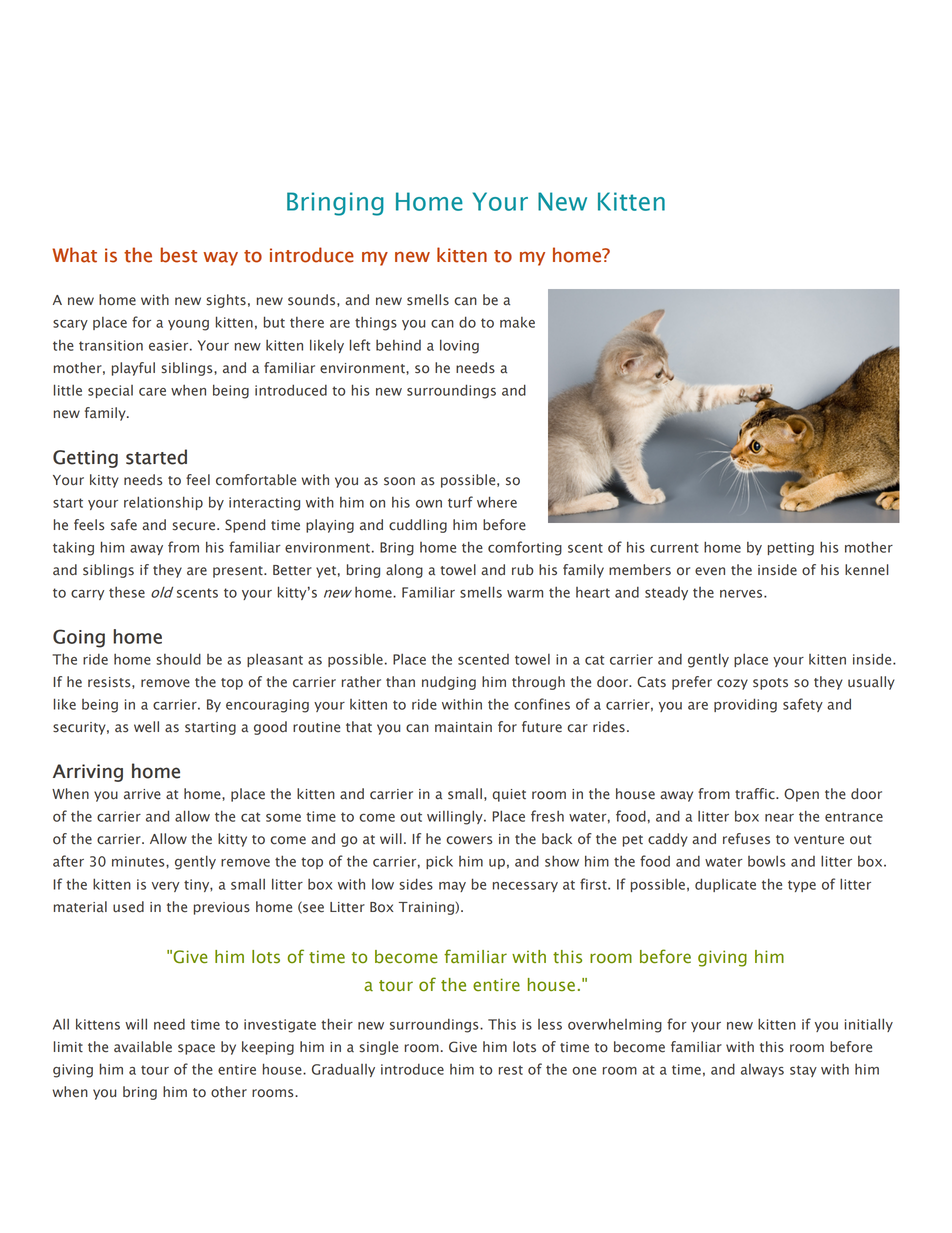 Image resolution: width=952 pixels, height=1233 pixels. Describe the element at coordinates (802, 886) in the screenshot. I see `type` at that location.
